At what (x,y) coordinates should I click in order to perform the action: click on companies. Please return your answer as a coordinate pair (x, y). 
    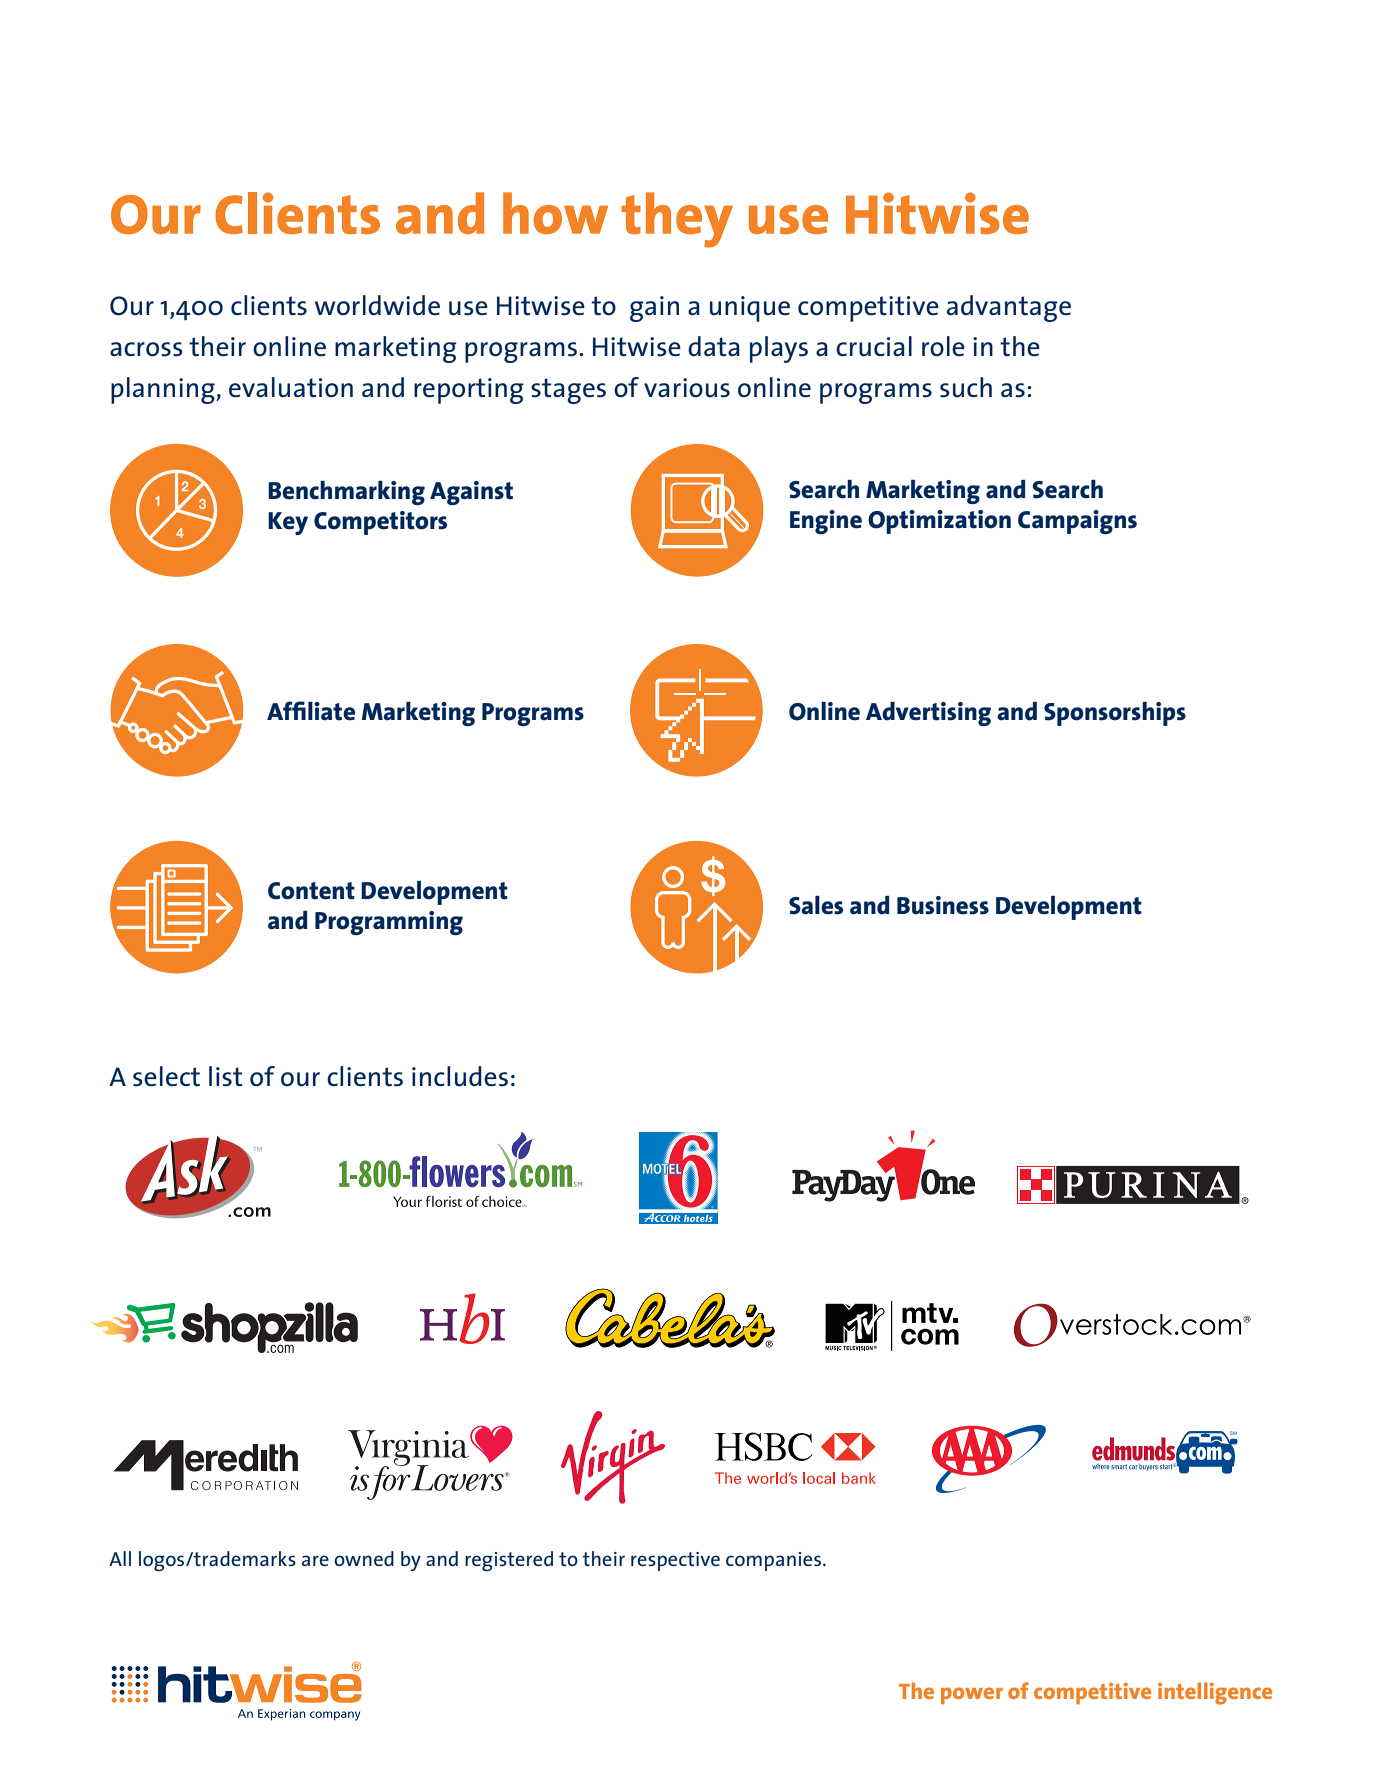
    Looking at the image, I should click on (775, 1561).
